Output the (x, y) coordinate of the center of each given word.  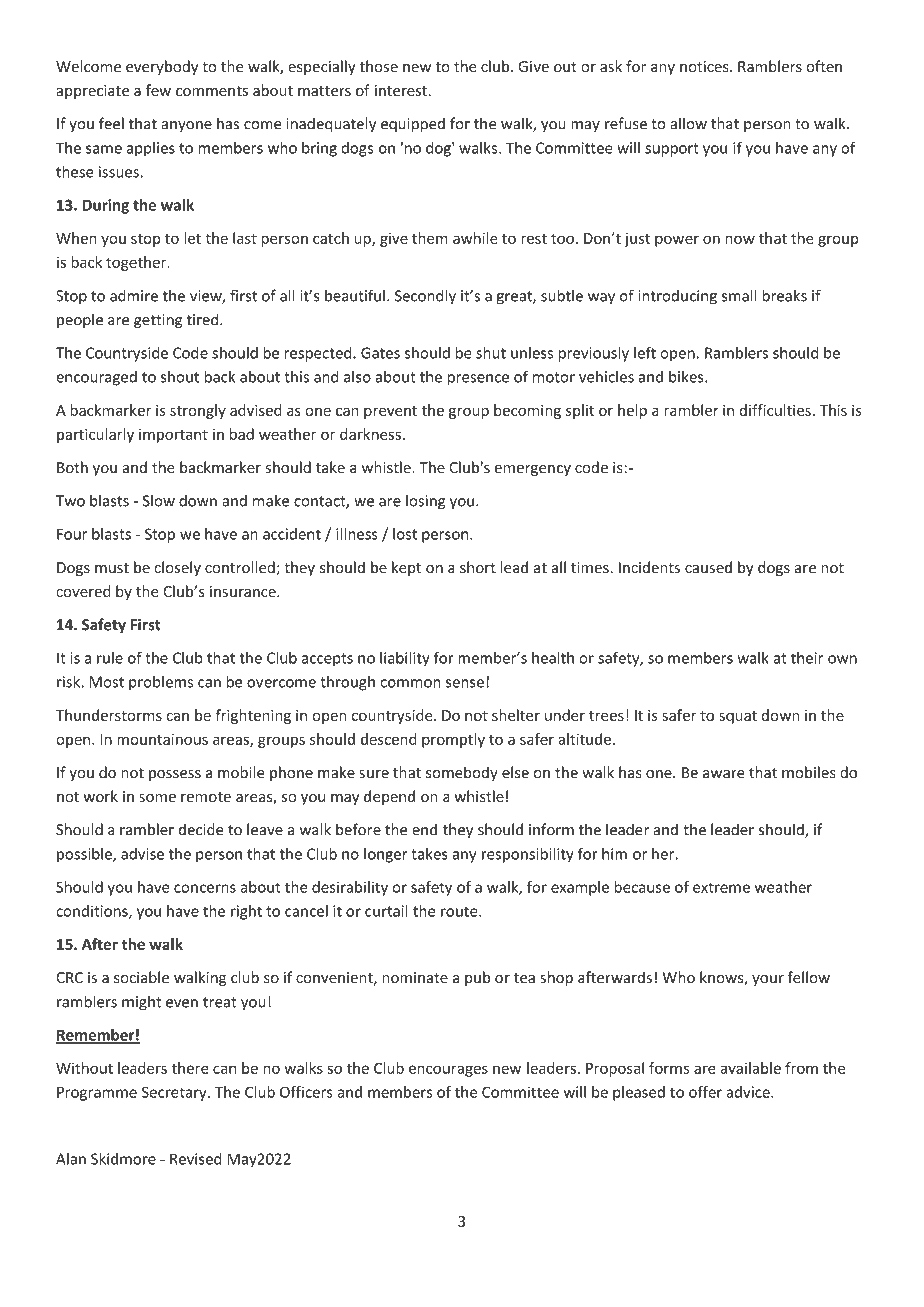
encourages (448, 1071)
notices (705, 67)
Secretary (175, 1093)
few (158, 90)
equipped (413, 125)
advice (749, 1092)
